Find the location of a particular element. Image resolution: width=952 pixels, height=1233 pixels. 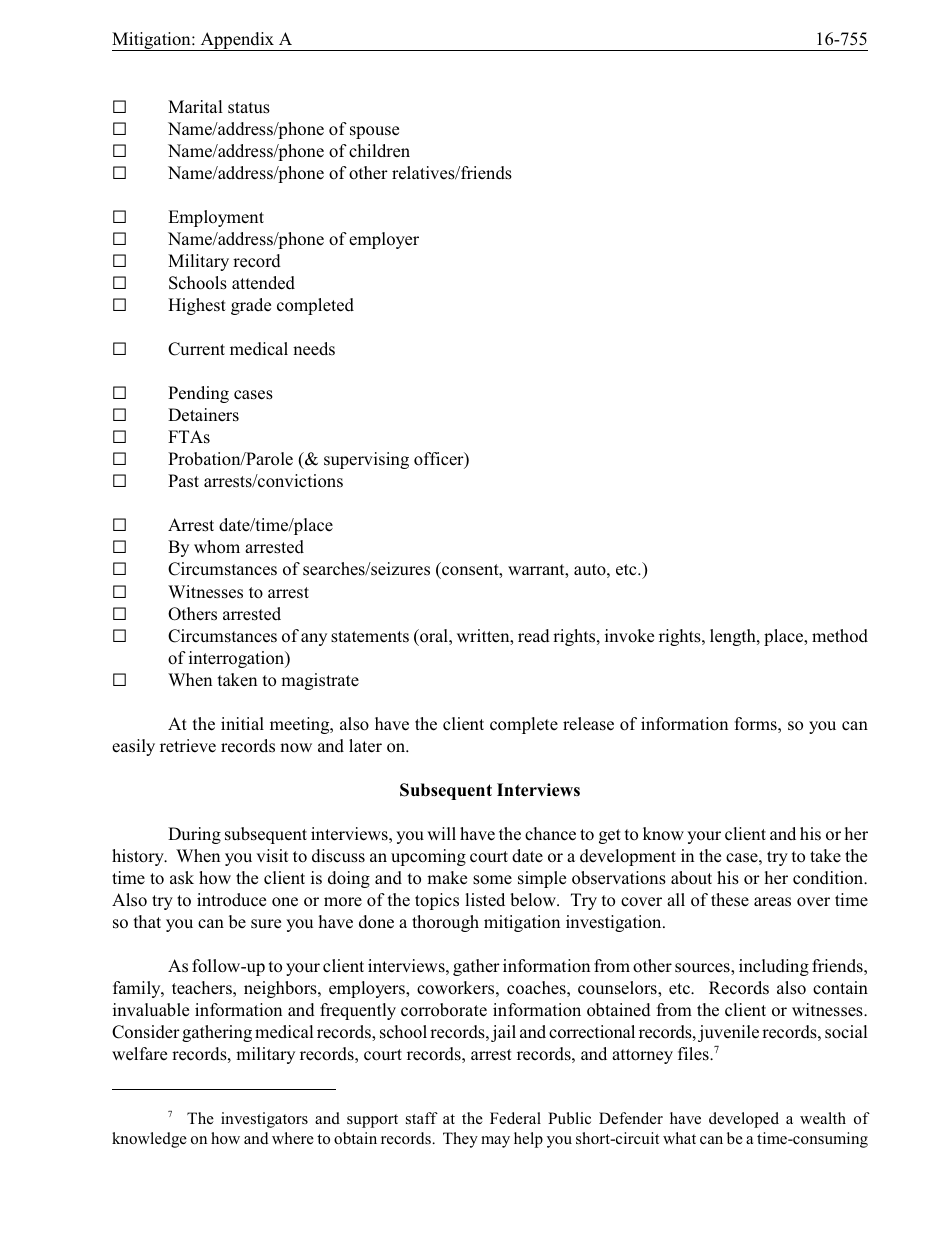

spouse is located at coordinates (374, 132).
